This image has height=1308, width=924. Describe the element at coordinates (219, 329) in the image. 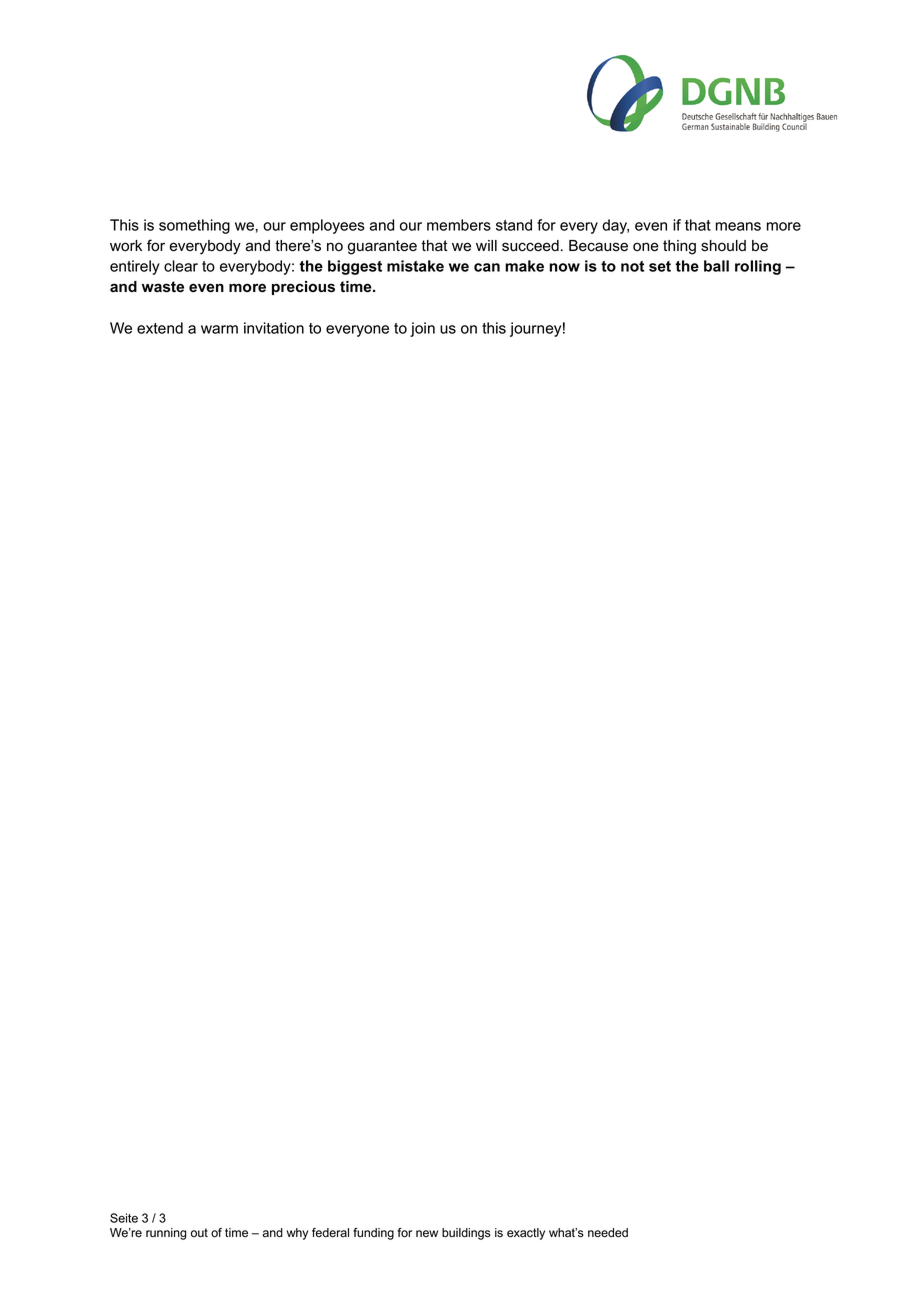

I see `warm` at that location.
